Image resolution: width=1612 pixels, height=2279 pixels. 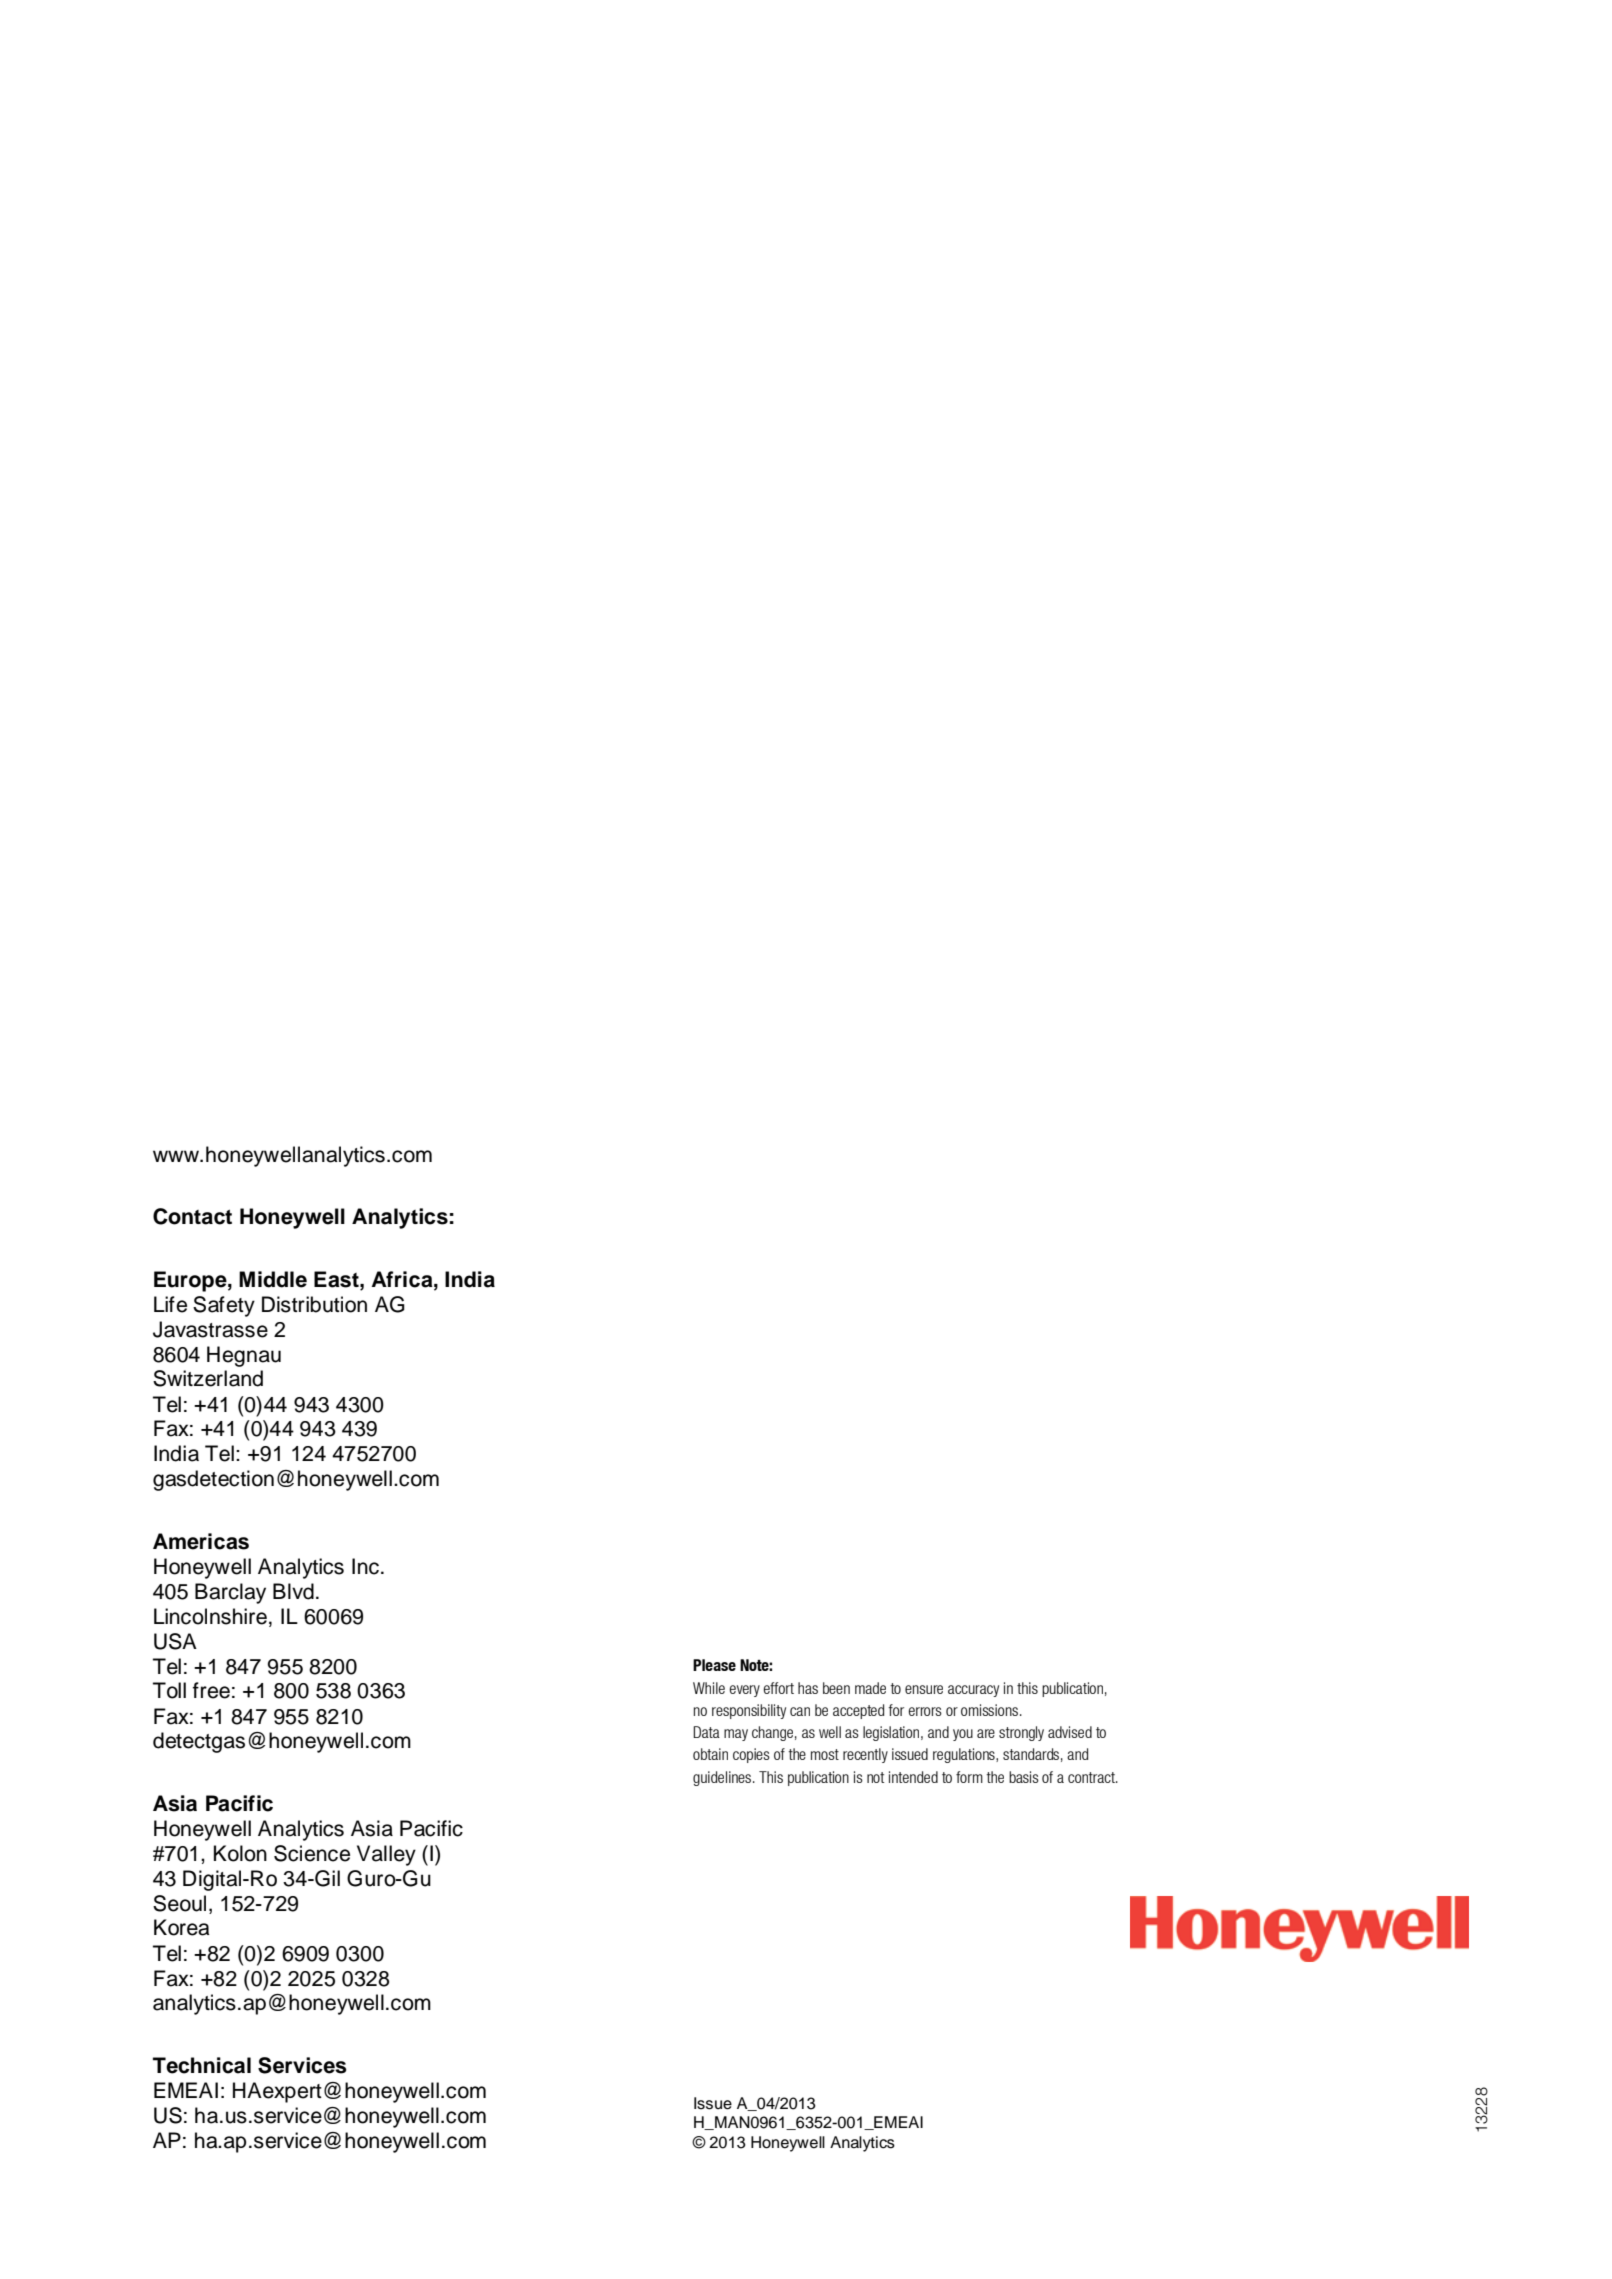 What do you see at coordinates (202, 2065) in the page?
I see `Technical` at bounding box center [202, 2065].
